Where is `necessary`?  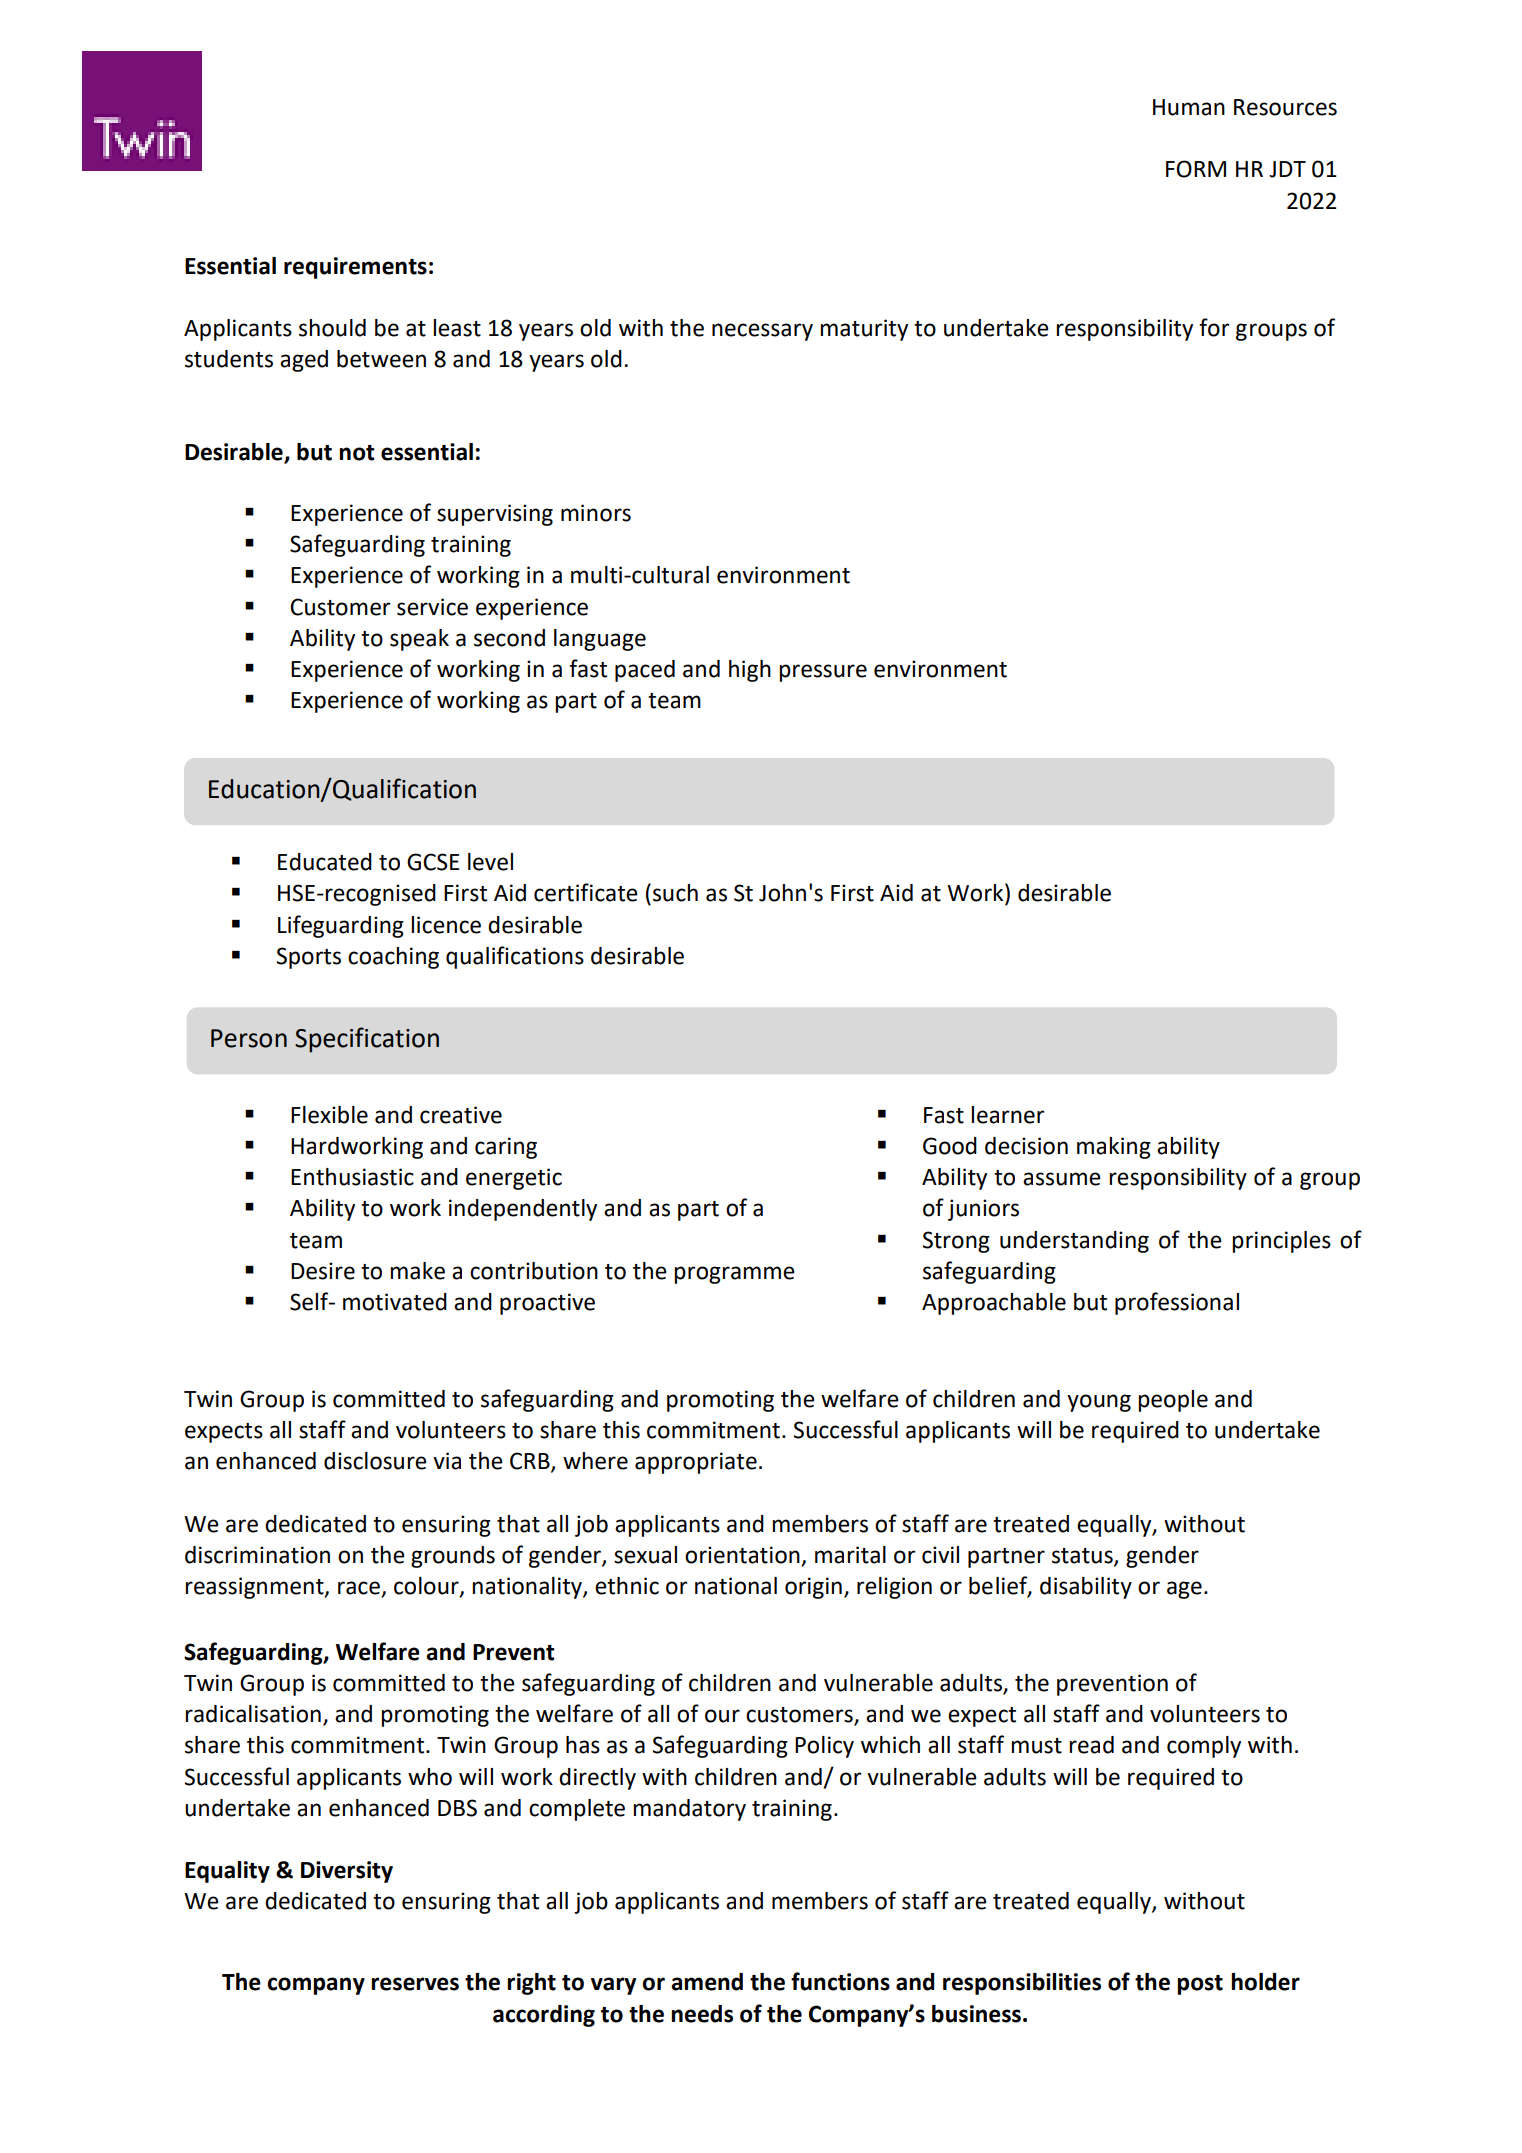
necessary is located at coordinates (762, 332).
